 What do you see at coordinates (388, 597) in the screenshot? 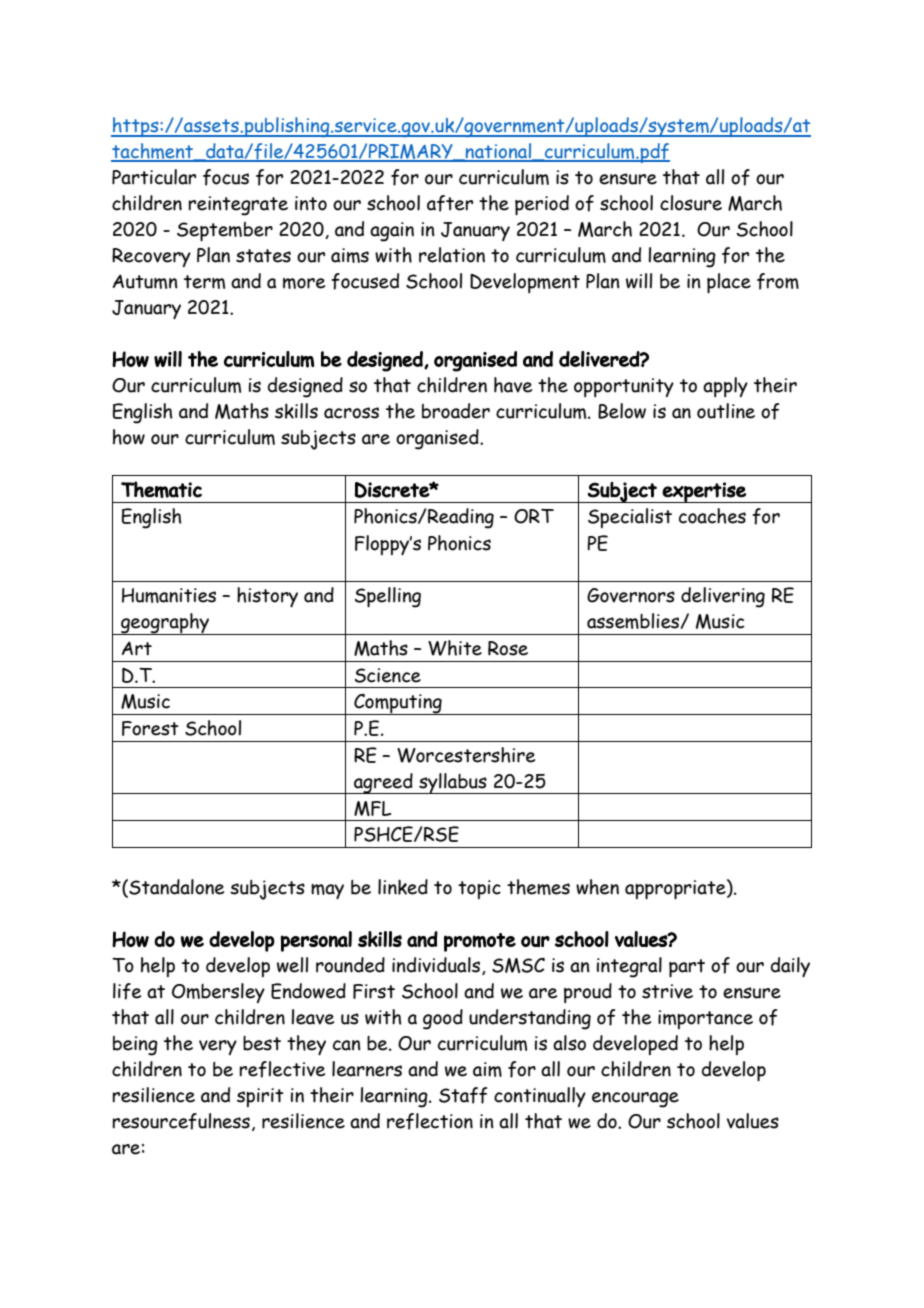
I see `Spelling` at bounding box center [388, 597].
